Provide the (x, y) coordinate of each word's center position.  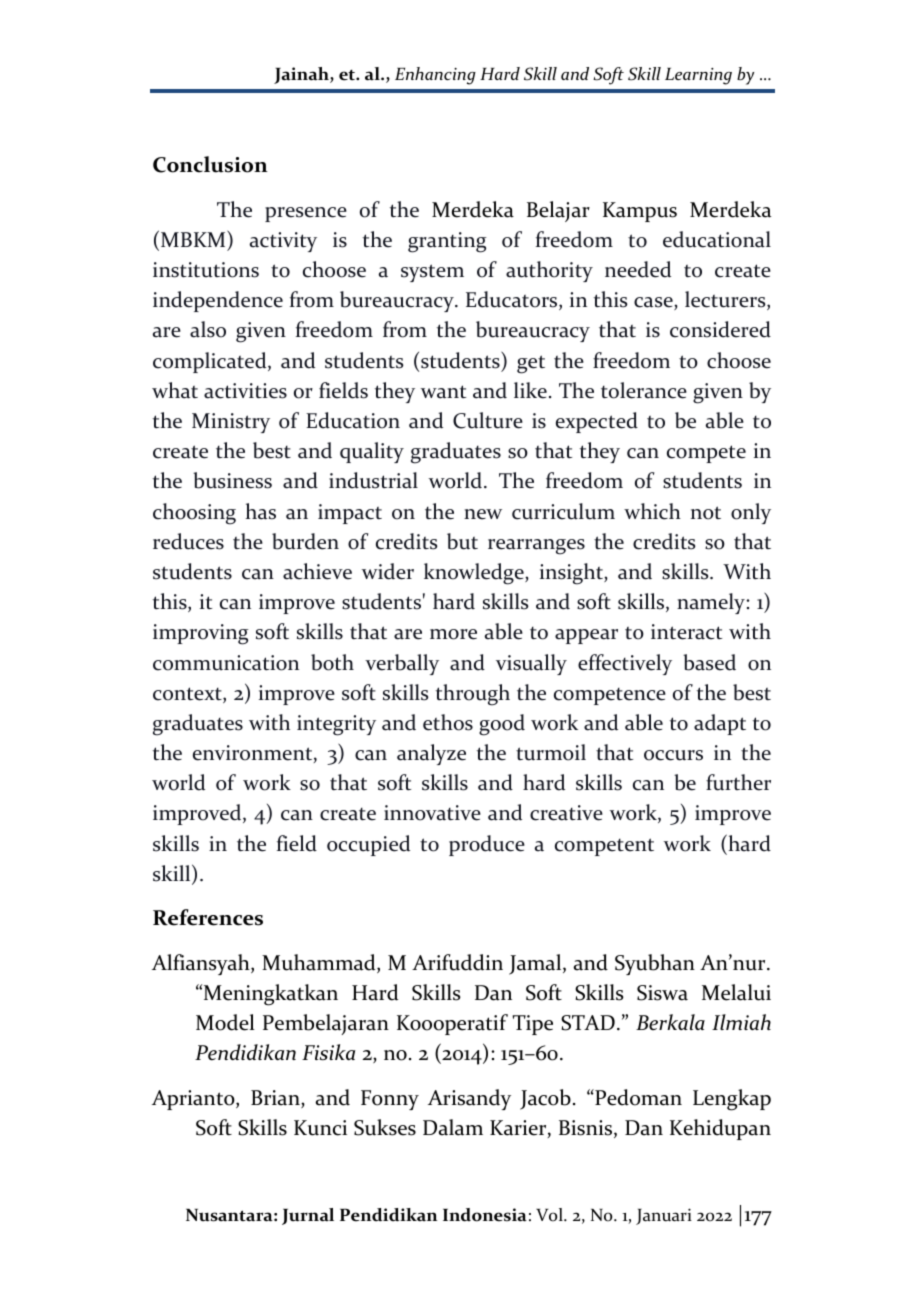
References (208, 917)
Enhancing (435, 76)
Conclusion (210, 164)
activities (245, 391)
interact (686, 632)
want (443, 392)
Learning (698, 76)
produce (487, 845)
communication (226, 663)
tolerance (644, 390)
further (738, 782)
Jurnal (308, 1216)
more (453, 634)
